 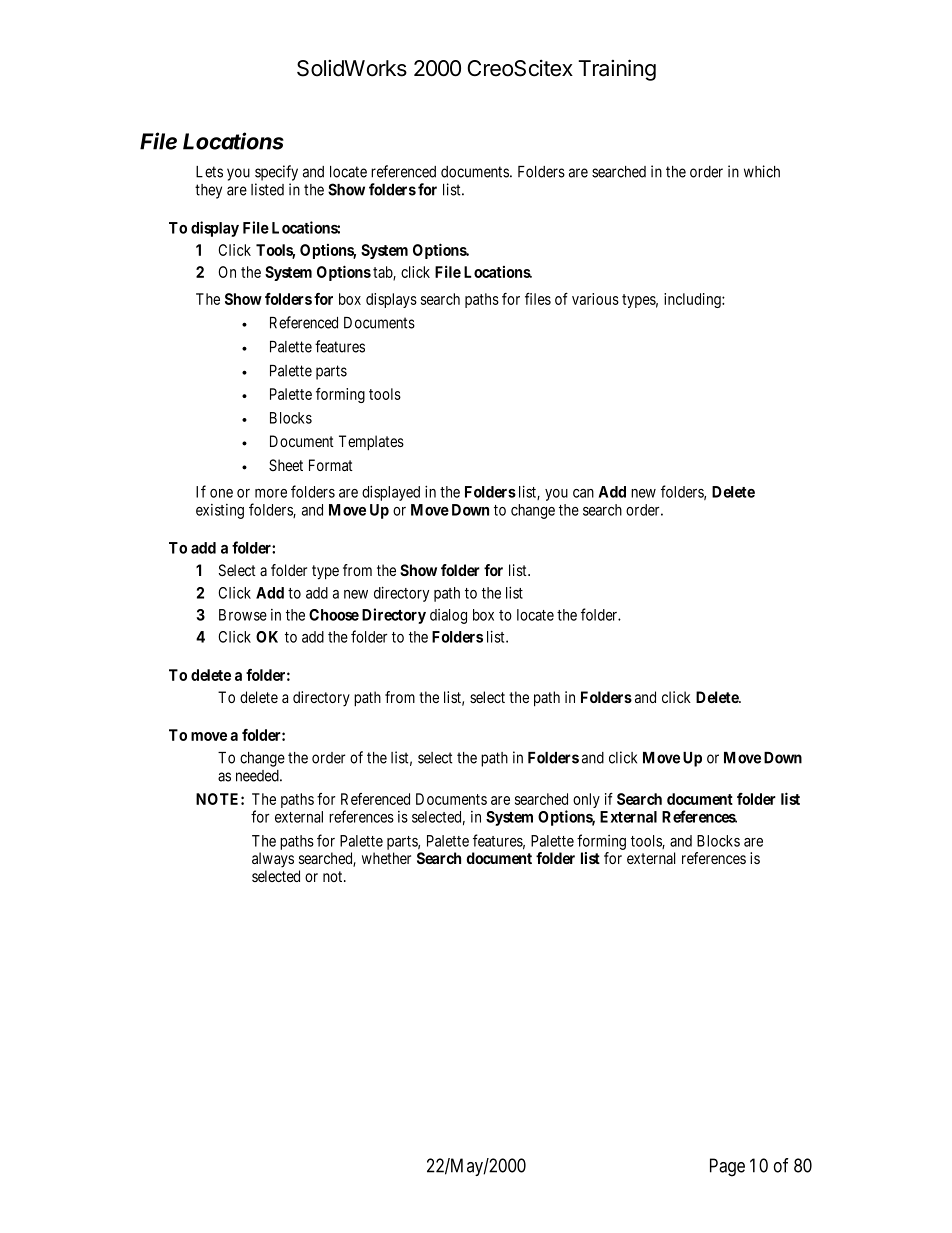 I want to click on only, so click(x=586, y=800).
